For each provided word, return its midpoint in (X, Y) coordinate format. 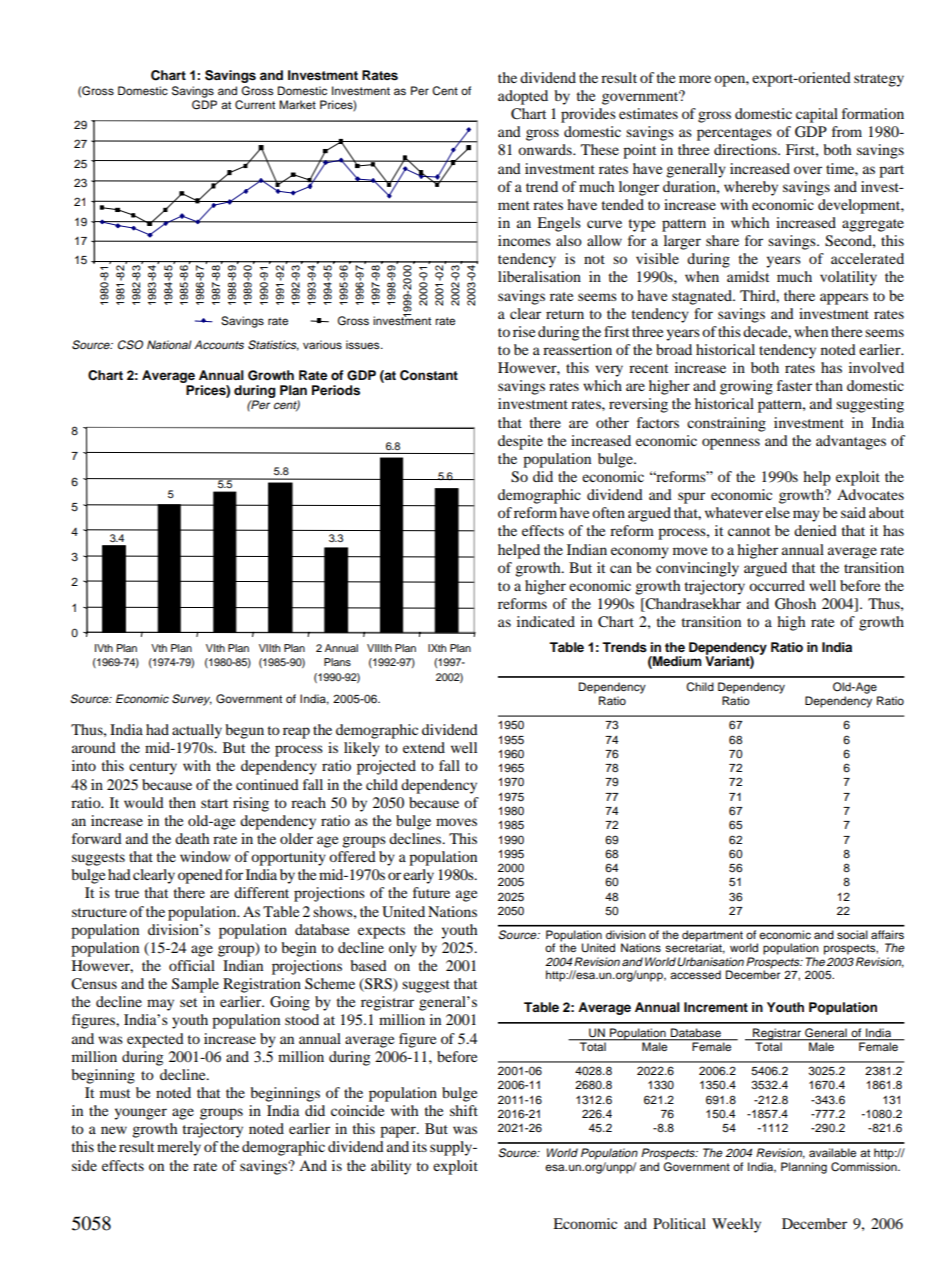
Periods (336, 390)
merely (179, 1148)
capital (817, 115)
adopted (523, 97)
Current (255, 105)
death (192, 838)
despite (520, 442)
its (419, 1146)
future (431, 892)
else (777, 512)
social (852, 934)
